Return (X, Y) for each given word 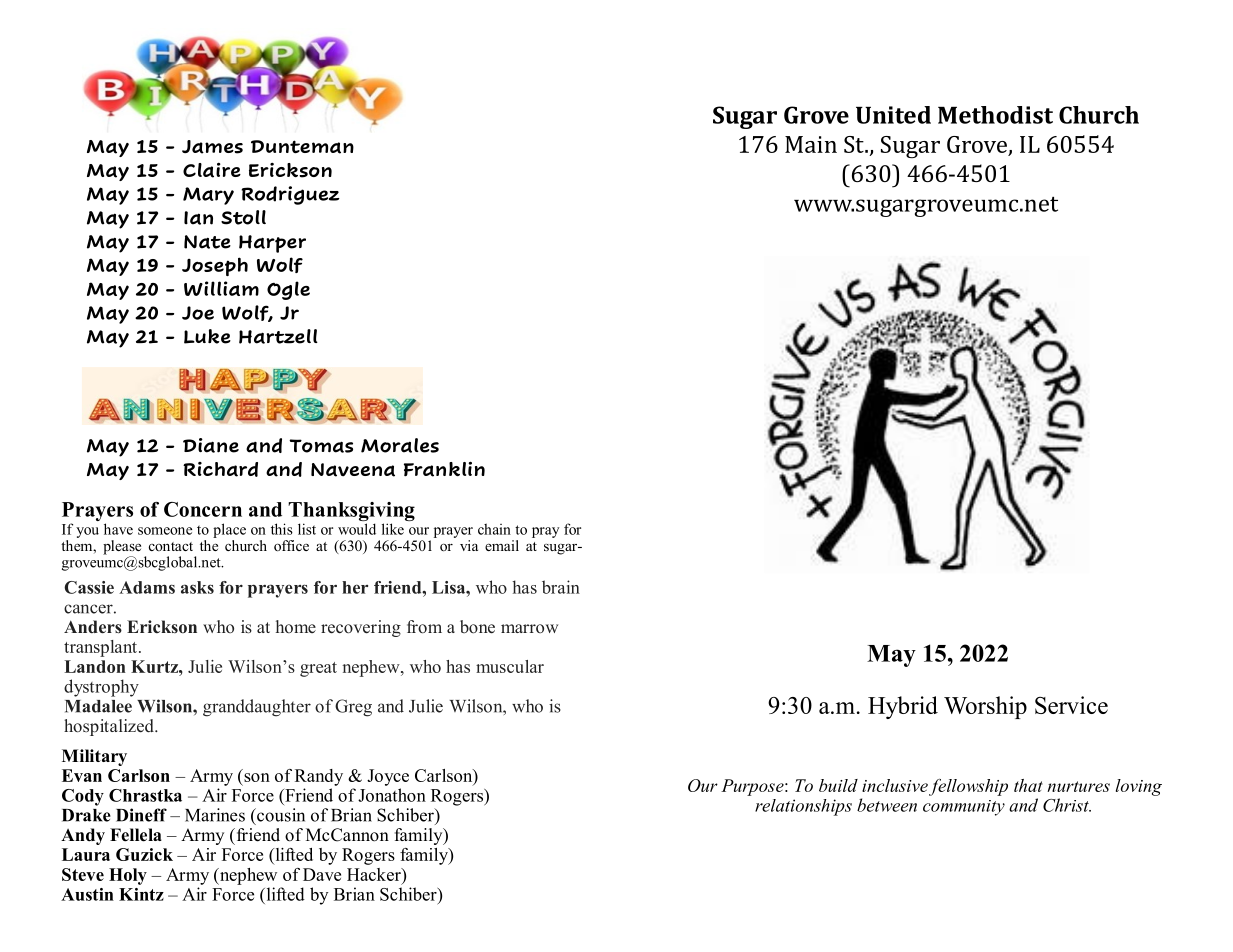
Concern (203, 509)
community (964, 808)
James (212, 147)
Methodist (995, 115)
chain (494, 529)
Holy (128, 876)
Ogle (288, 290)
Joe (198, 313)
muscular (510, 666)
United (893, 115)
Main (811, 144)
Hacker (375, 874)
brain (561, 587)
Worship (985, 707)
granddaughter (257, 708)
